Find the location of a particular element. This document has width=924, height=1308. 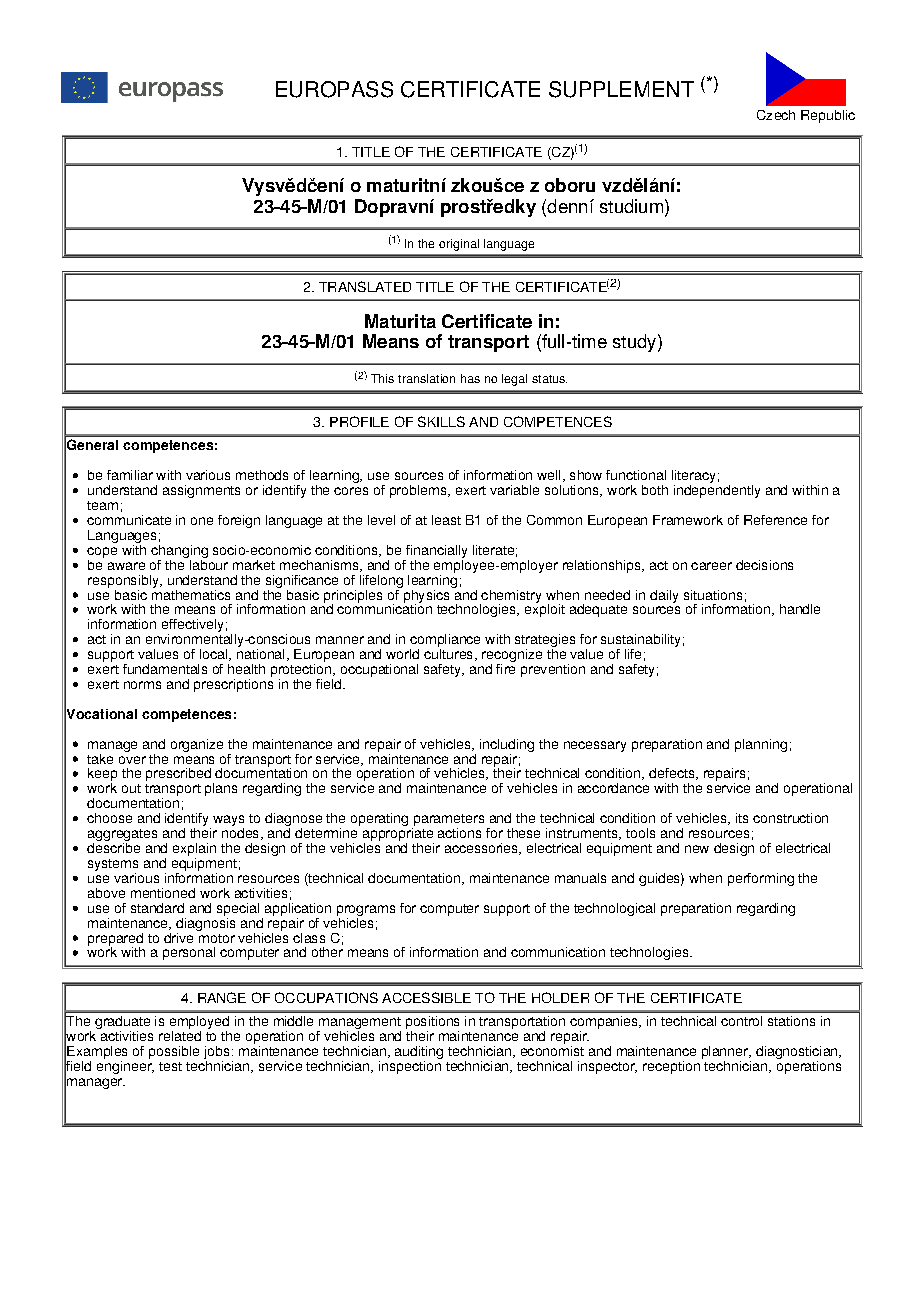

familiar is located at coordinates (130, 475).
